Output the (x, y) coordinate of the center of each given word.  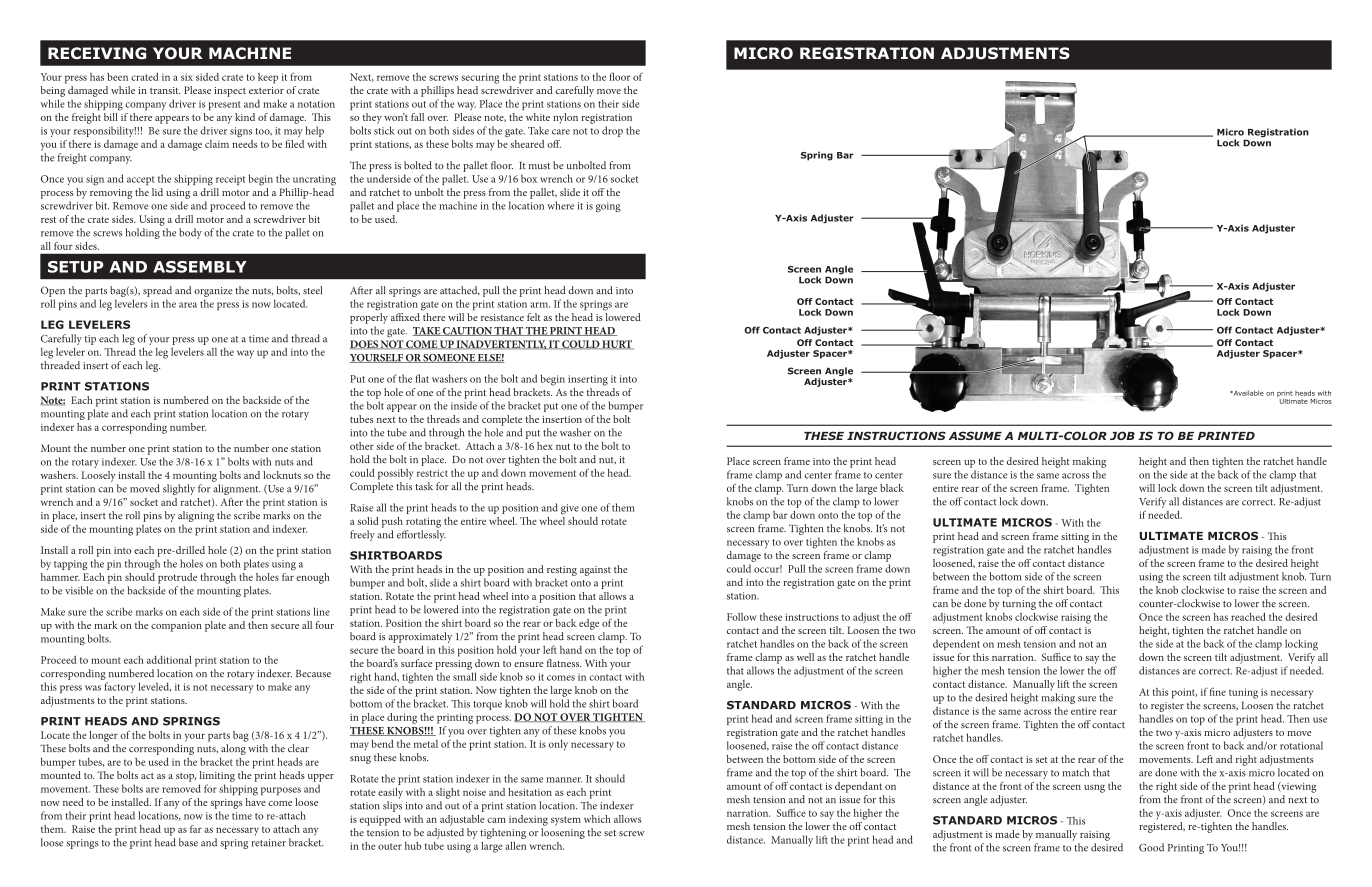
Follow (742, 617)
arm (540, 305)
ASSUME (975, 435)
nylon (565, 118)
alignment (237, 489)
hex (545, 446)
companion (176, 627)
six (187, 77)
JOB (1122, 435)
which (597, 819)
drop (612, 131)
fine (1218, 691)
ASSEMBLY (200, 267)
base (188, 842)
